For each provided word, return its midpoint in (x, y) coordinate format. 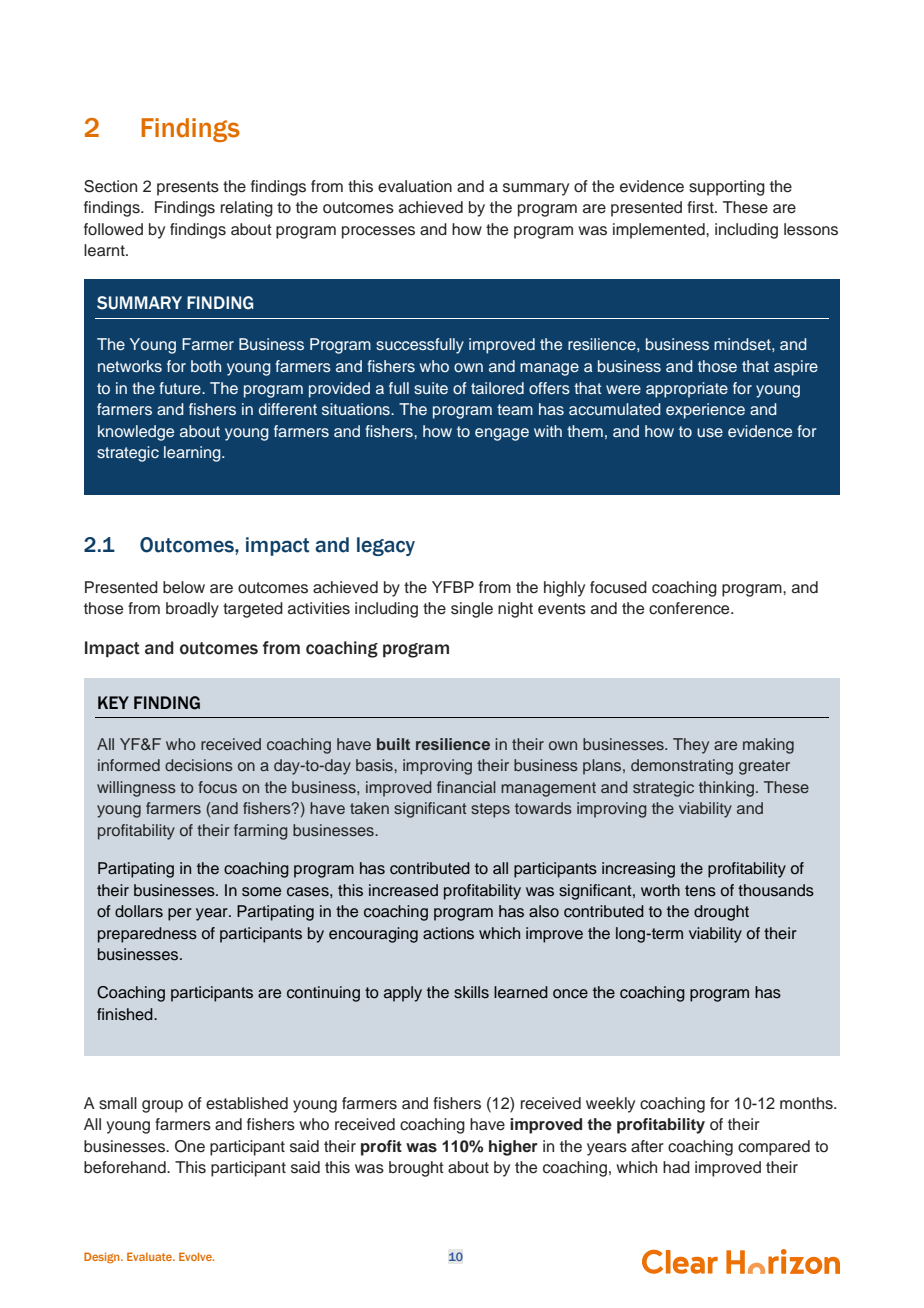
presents (188, 188)
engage (502, 434)
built (393, 744)
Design (103, 1258)
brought (416, 1169)
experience (705, 411)
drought (721, 913)
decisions (199, 765)
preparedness (147, 935)
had (676, 1167)
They (691, 746)
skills (471, 992)
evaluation (415, 186)
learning (193, 454)
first (701, 207)
